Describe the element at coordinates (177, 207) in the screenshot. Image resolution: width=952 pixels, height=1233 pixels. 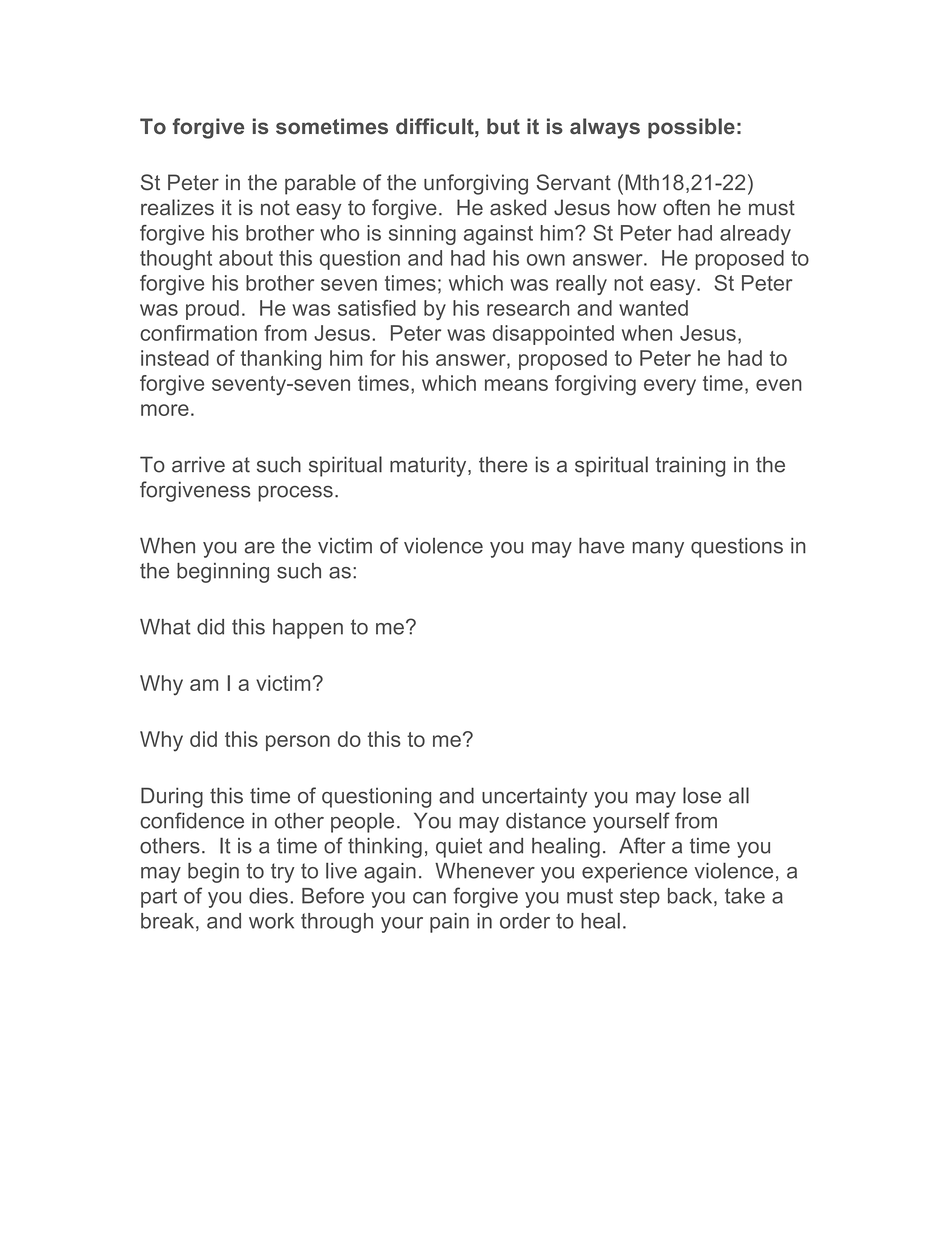
I see `realizes` at that location.
